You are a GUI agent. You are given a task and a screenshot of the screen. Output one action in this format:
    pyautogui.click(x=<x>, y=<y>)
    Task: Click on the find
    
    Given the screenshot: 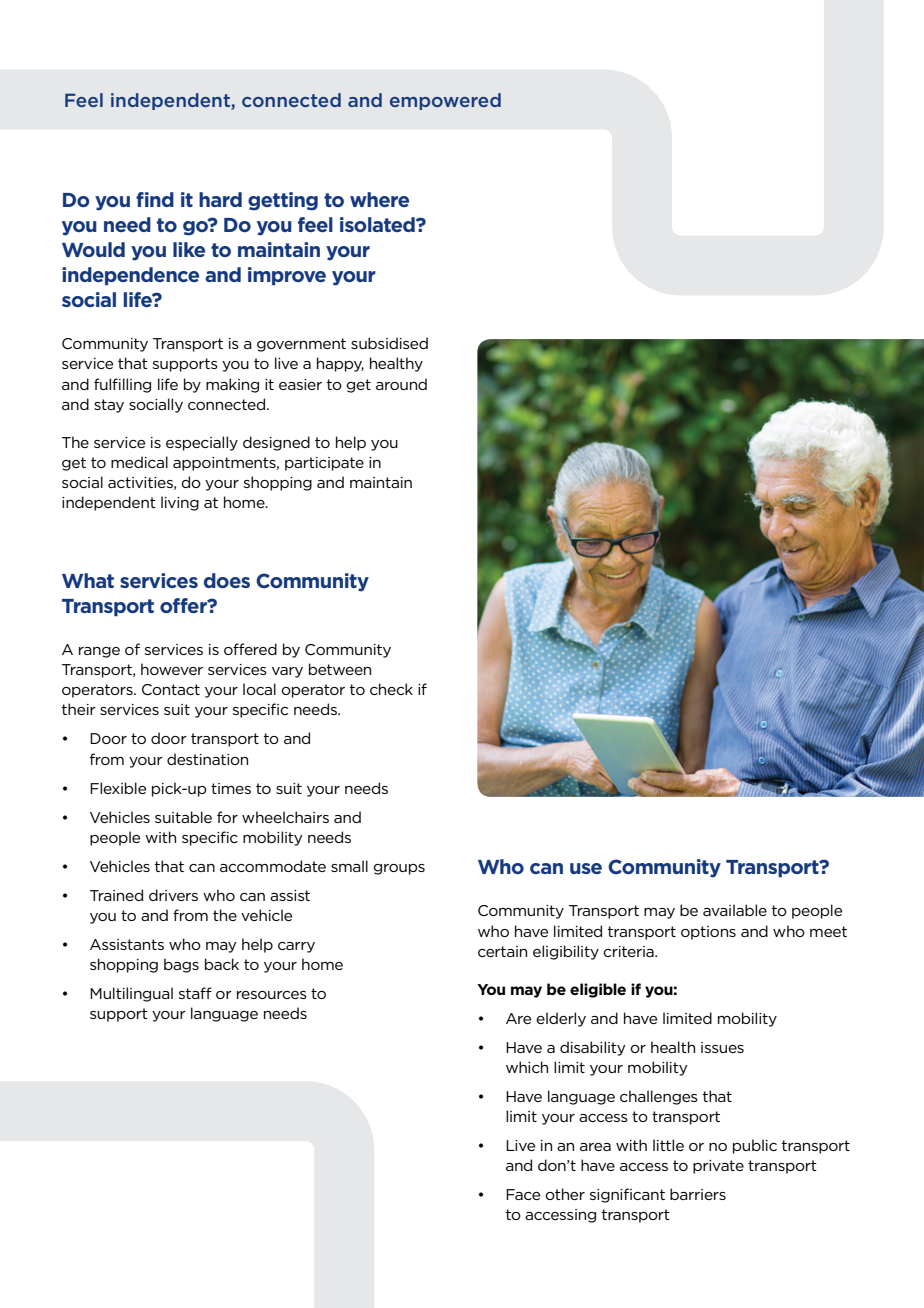 What is the action you would take?
    pyautogui.click(x=155, y=199)
